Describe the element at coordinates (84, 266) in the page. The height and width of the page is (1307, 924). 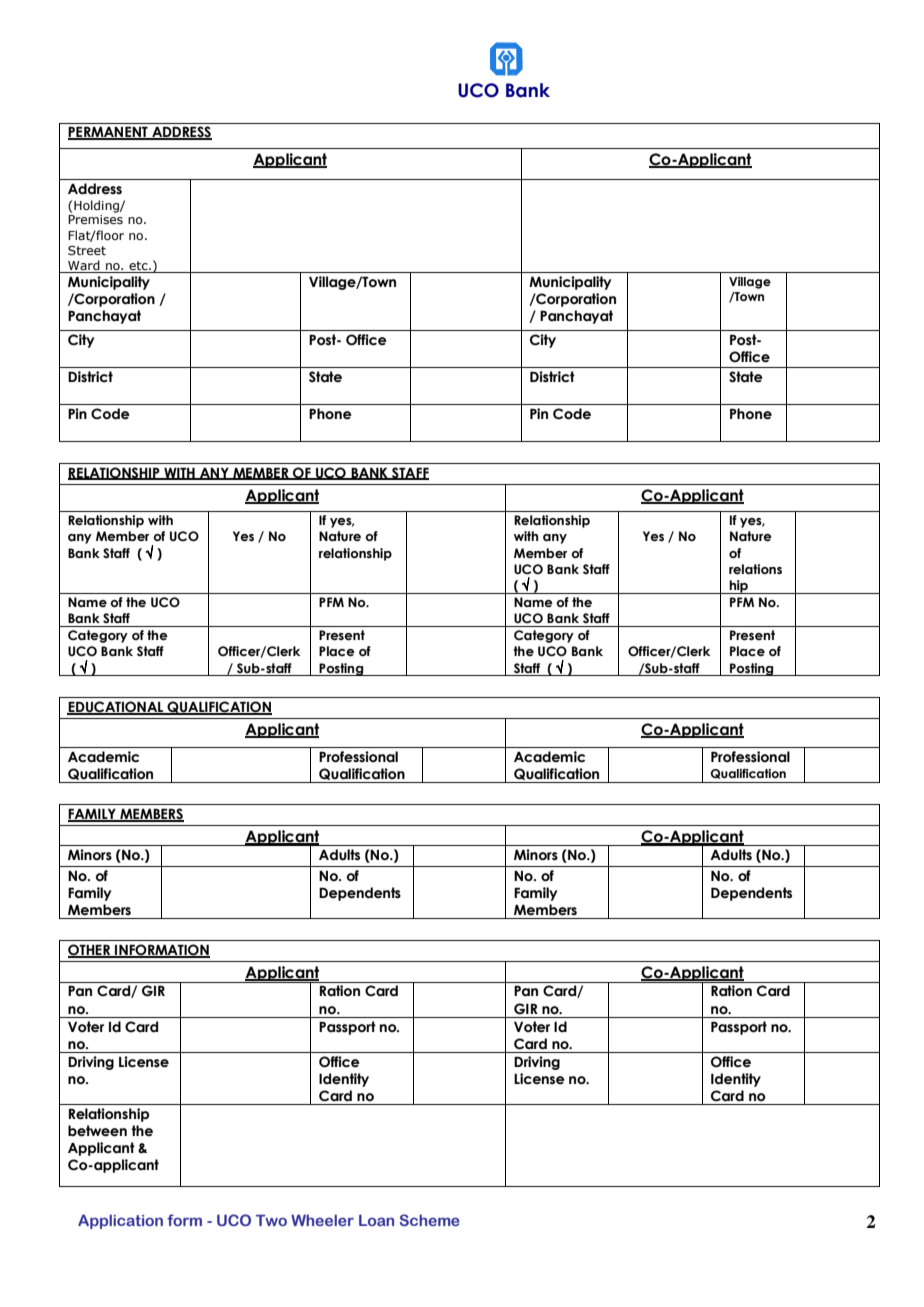
I see `Ward` at that location.
